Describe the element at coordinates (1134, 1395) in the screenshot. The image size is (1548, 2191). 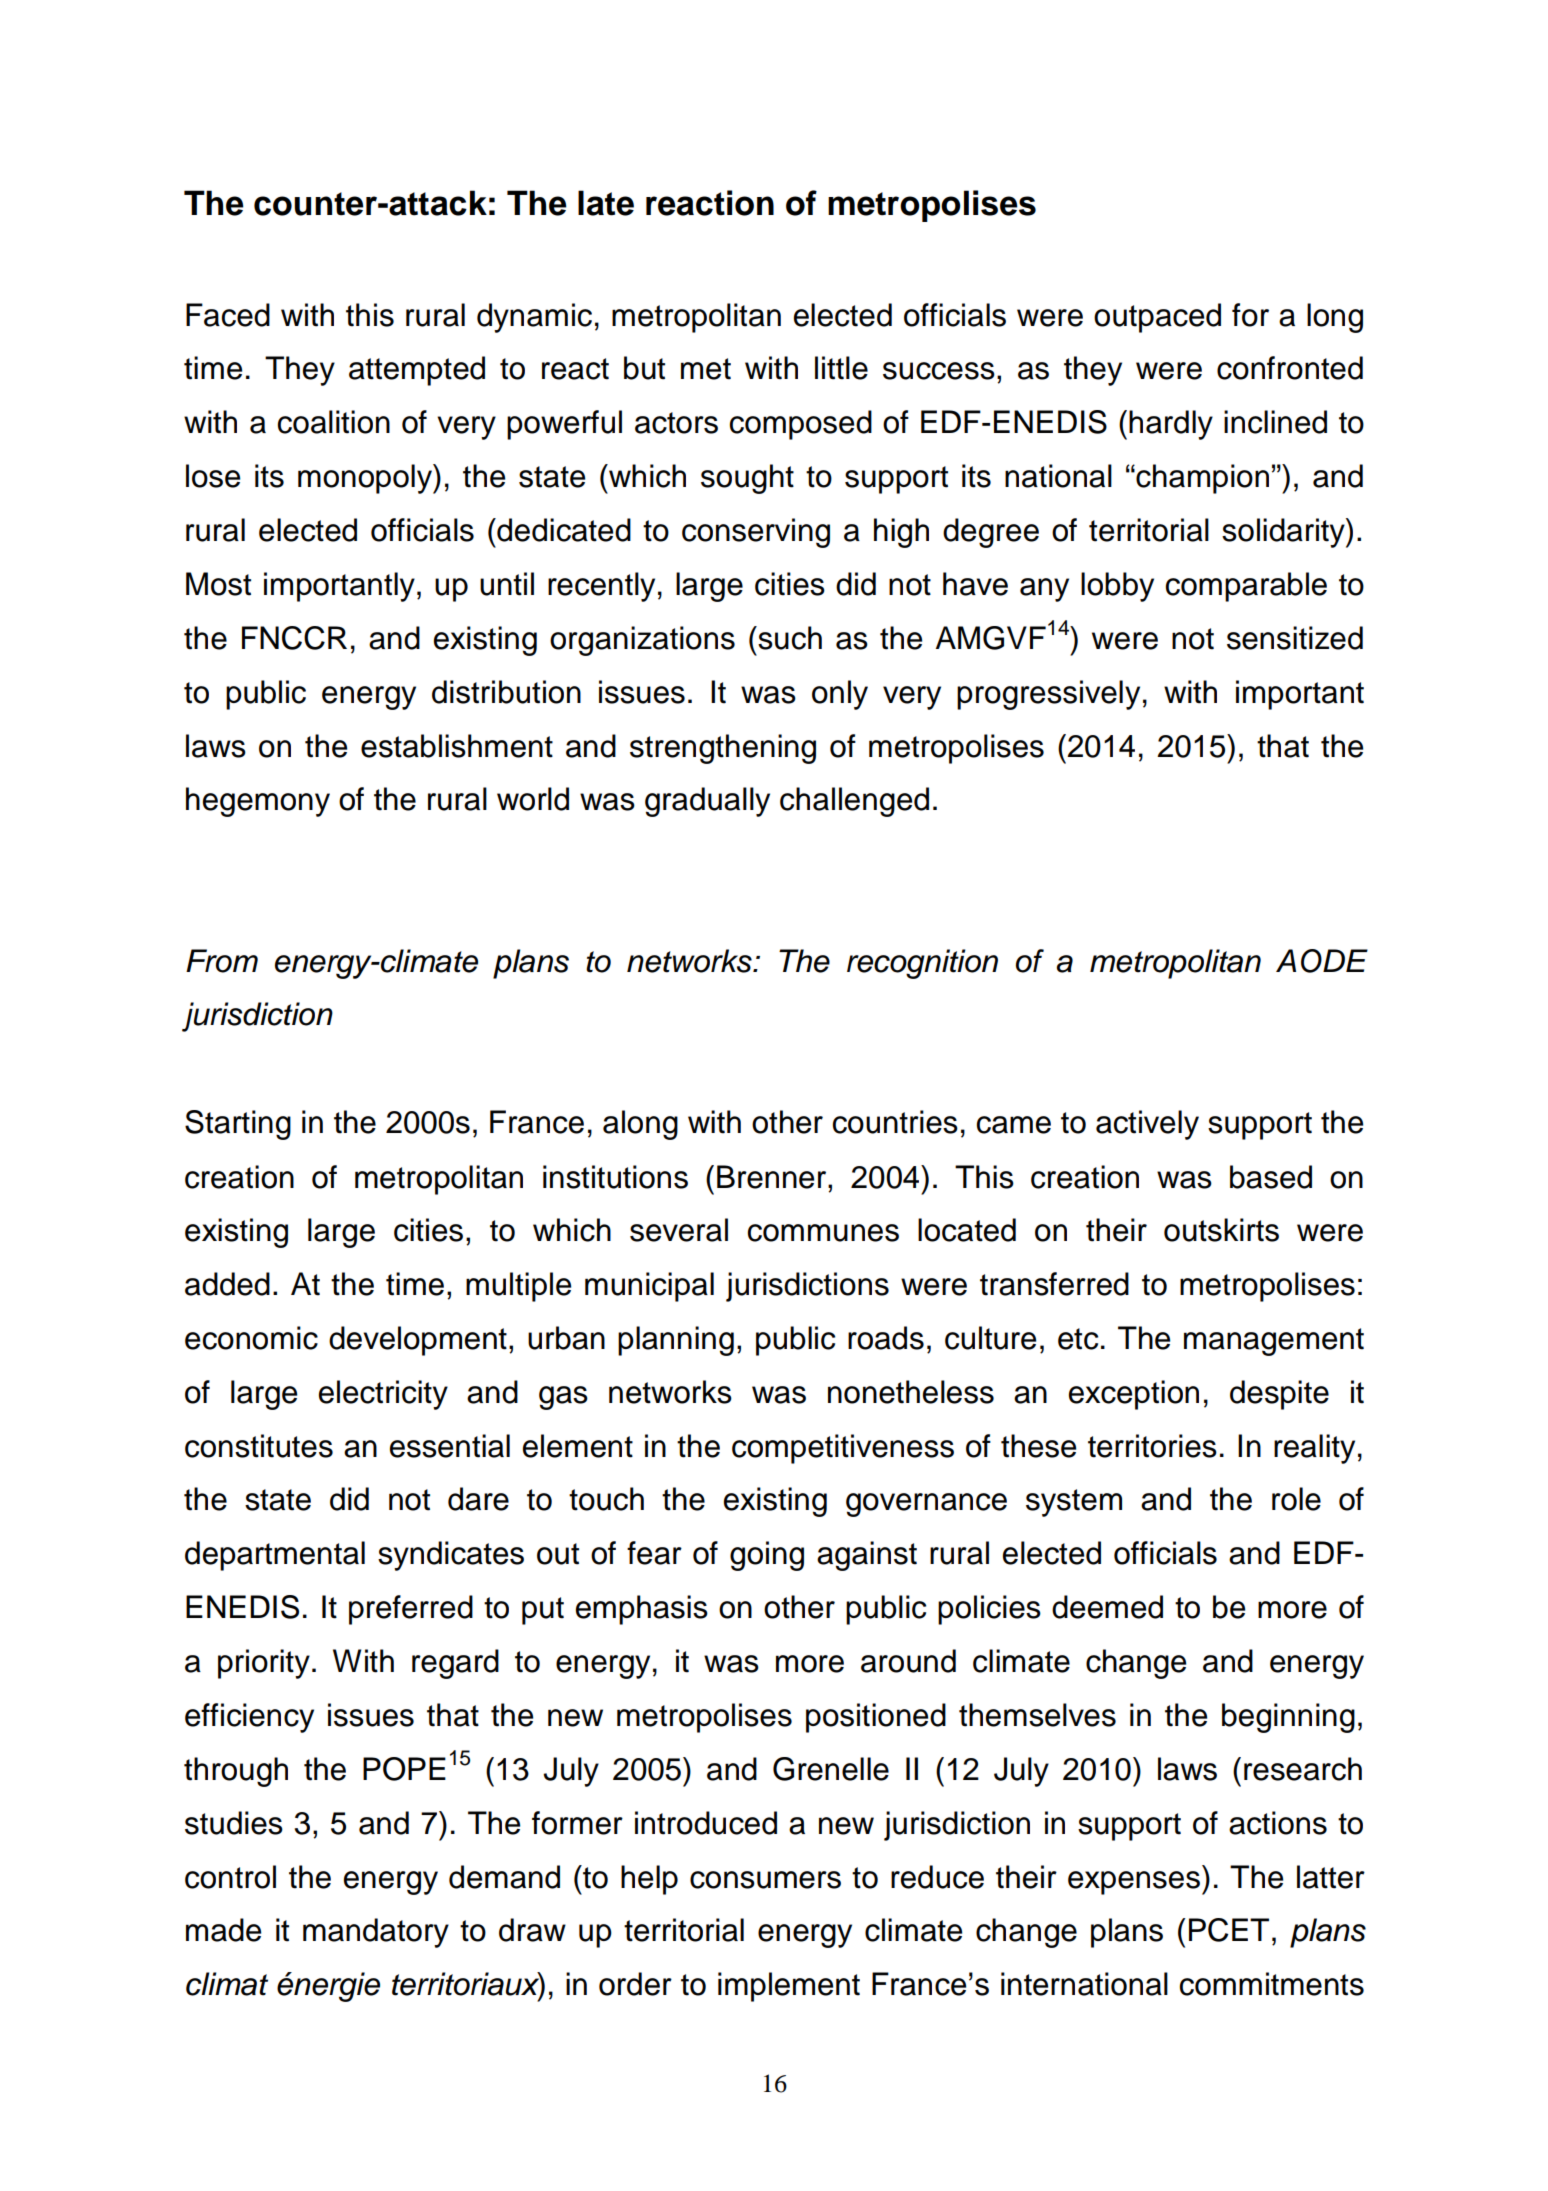
I see `exception` at that location.
